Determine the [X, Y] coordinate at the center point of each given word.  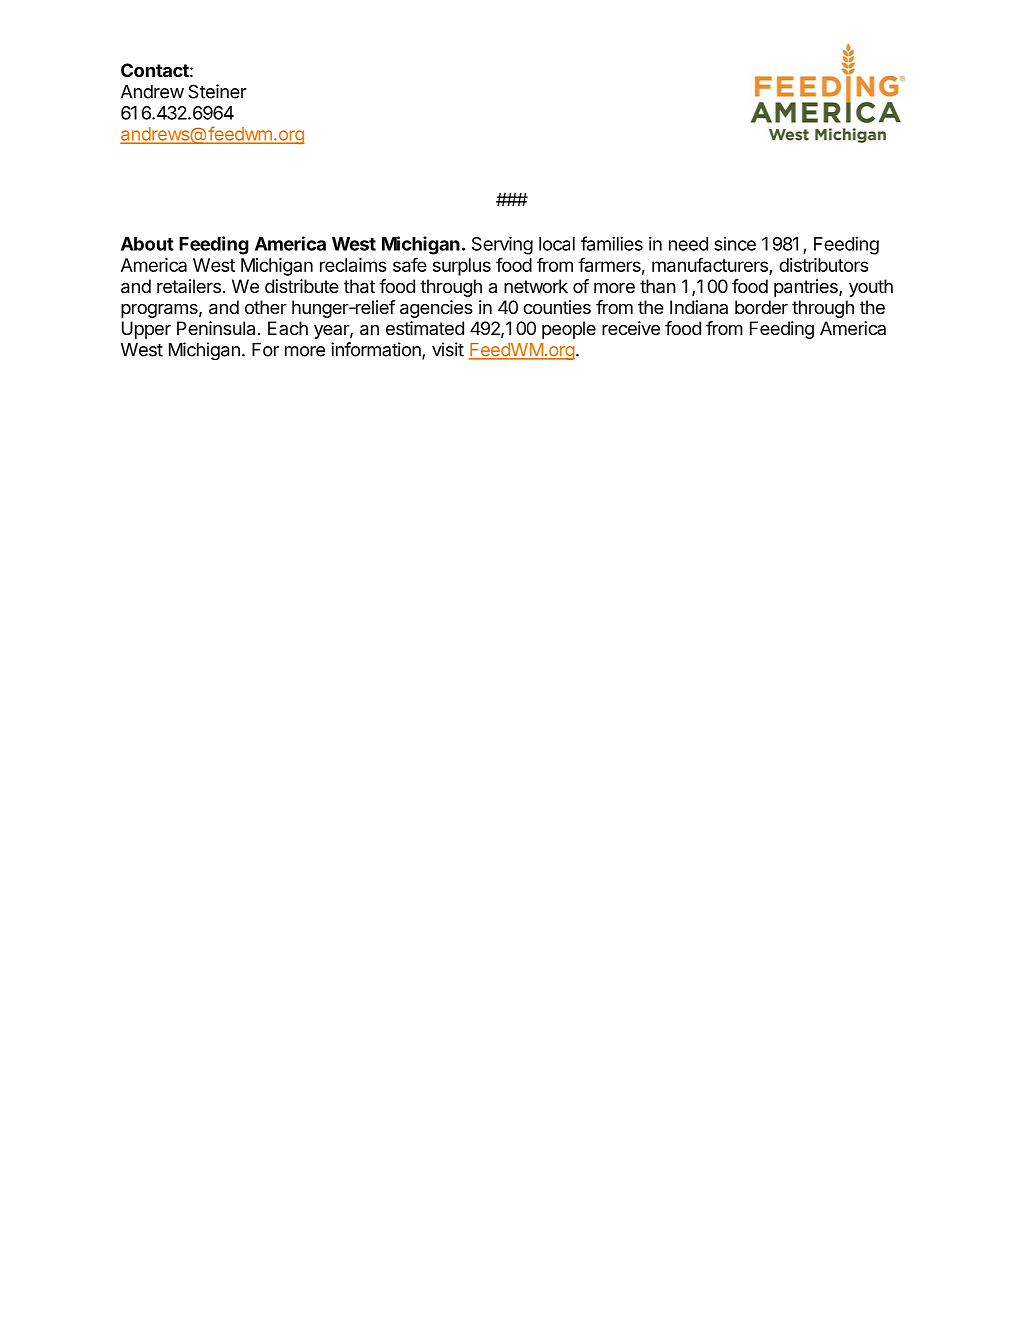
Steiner [217, 91]
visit [448, 349]
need [688, 244]
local [557, 244]
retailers [189, 286]
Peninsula [216, 328]
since [735, 244]
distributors [823, 265]
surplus [462, 267]
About [147, 244]
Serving [502, 245]
